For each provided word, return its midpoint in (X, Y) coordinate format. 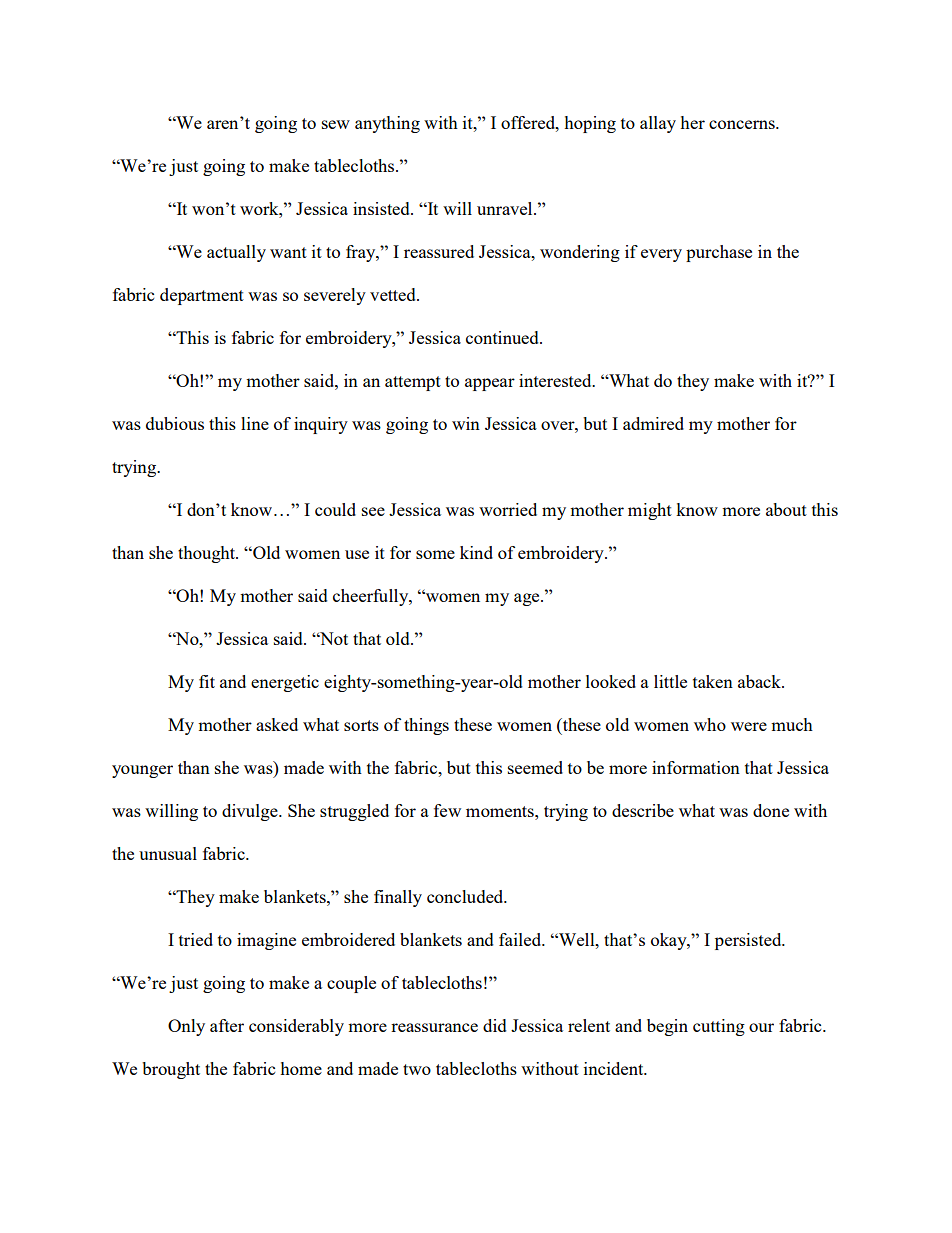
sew (336, 124)
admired (653, 423)
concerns (743, 124)
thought (207, 554)
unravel (506, 208)
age (528, 599)
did (495, 1025)
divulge (251, 812)
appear (490, 384)
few (447, 810)
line (255, 423)
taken (713, 681)
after (227, 1025)
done (771, 810)
